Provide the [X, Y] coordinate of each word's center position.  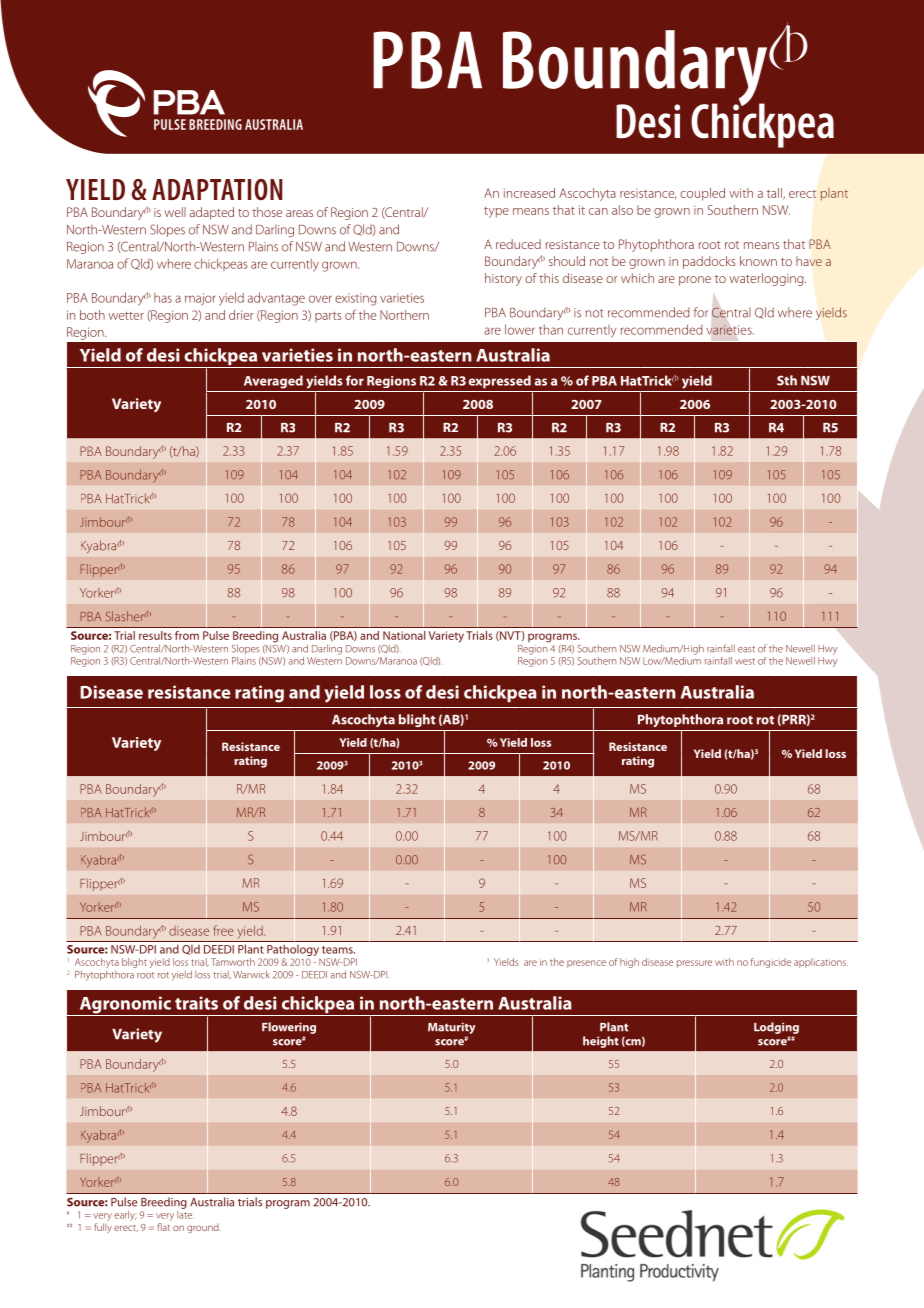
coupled [702, 194]
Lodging [776, 1028]
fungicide [771, 963]
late [185, 1213]
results [155, 635]
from [187, 635]
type [496, 212]
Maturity [452, 1028]
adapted [212, 213]
